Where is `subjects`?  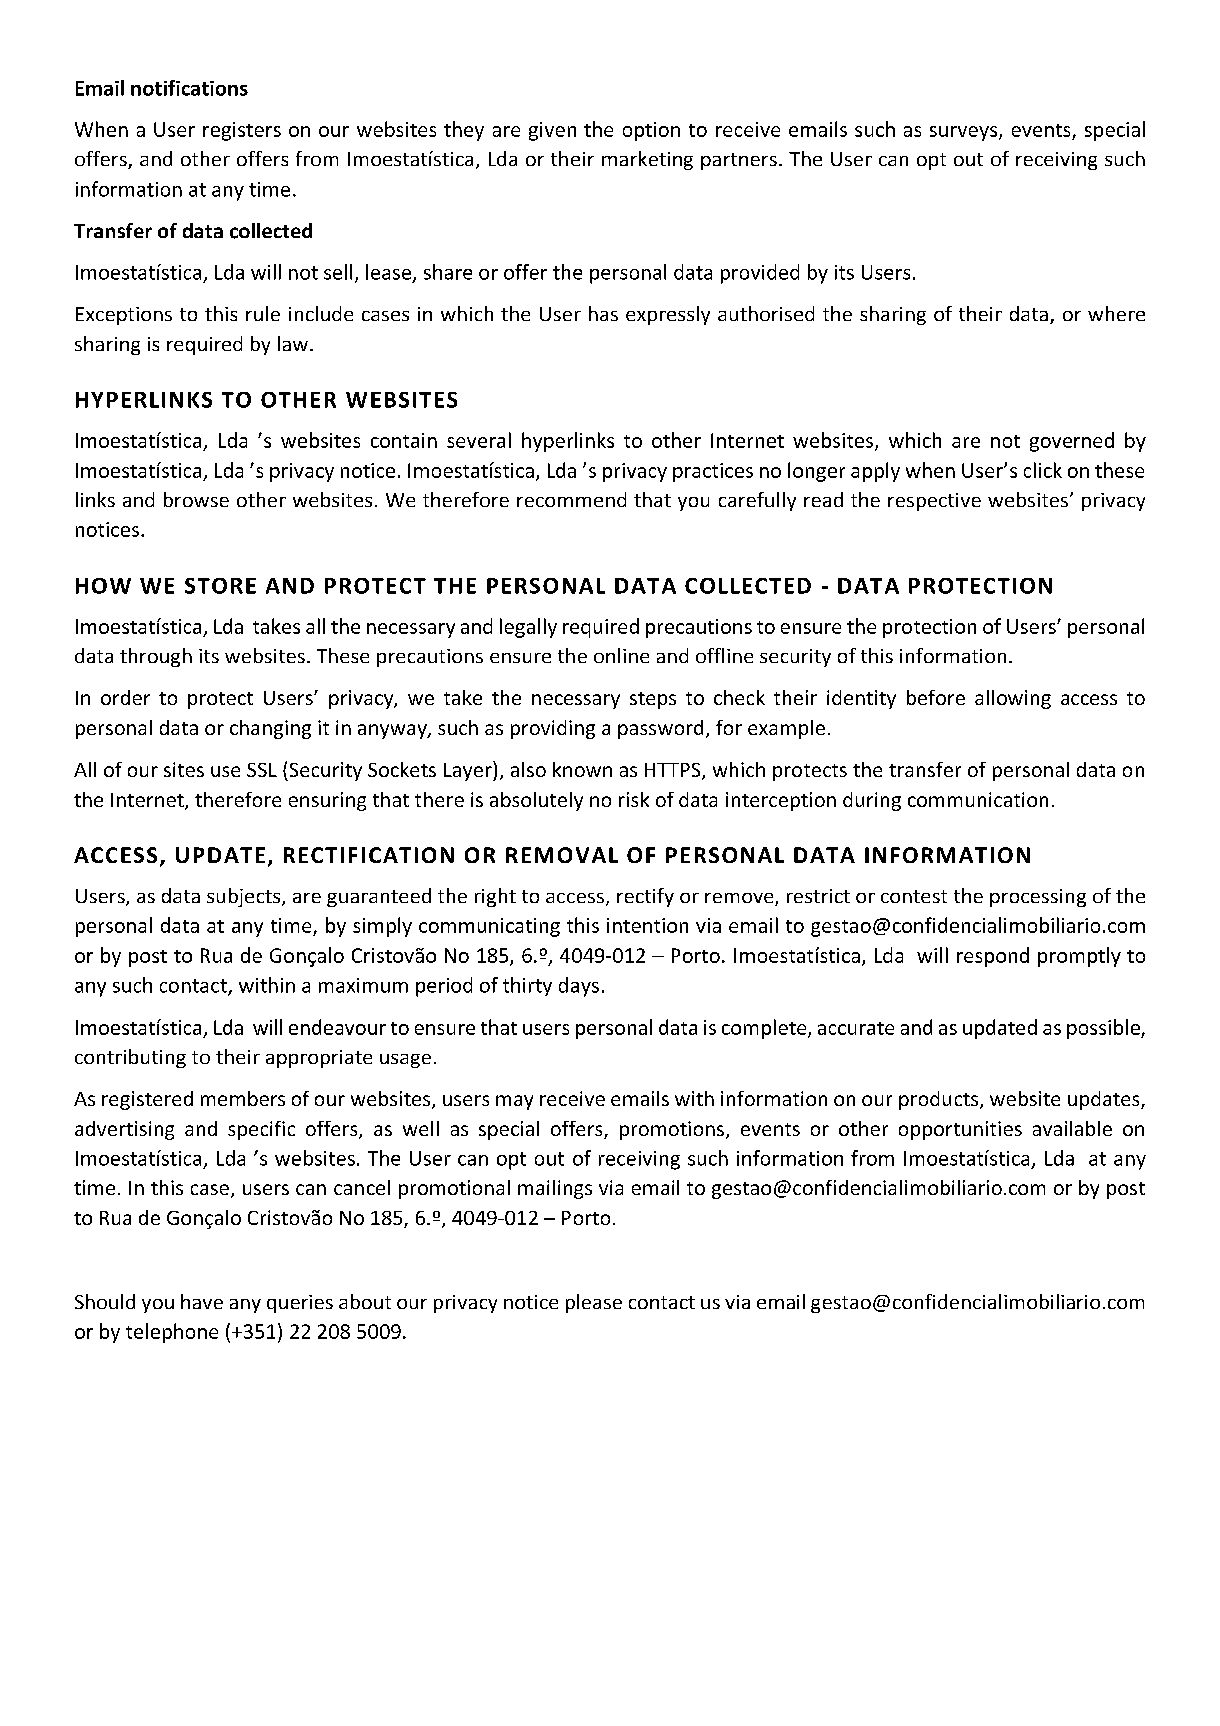 subjects is located at coordinates (245, 897).
